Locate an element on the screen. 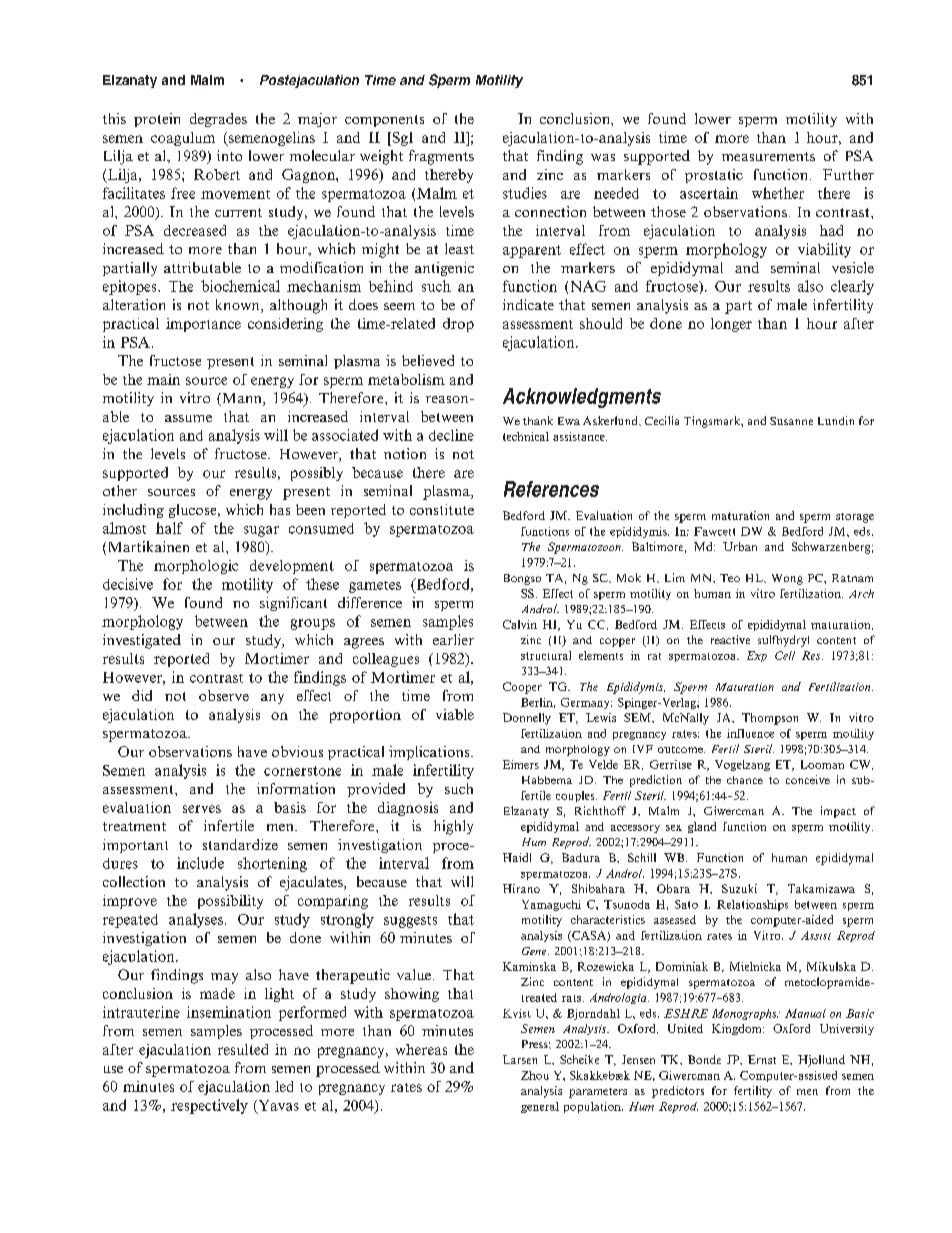  measurements is located at coordinates (768, 156).
